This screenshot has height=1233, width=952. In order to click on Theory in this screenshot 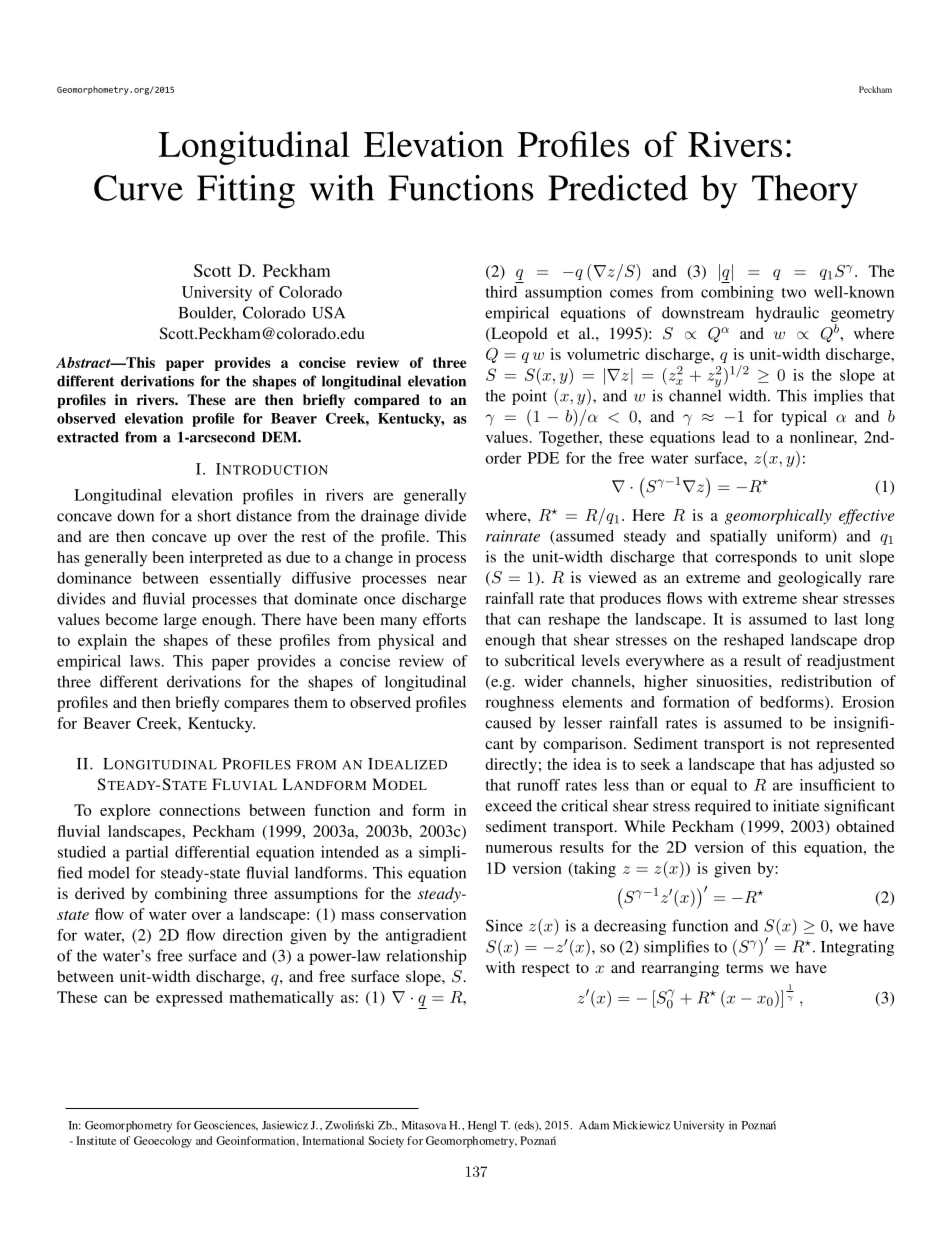, I will do `click(805, 192)`.
